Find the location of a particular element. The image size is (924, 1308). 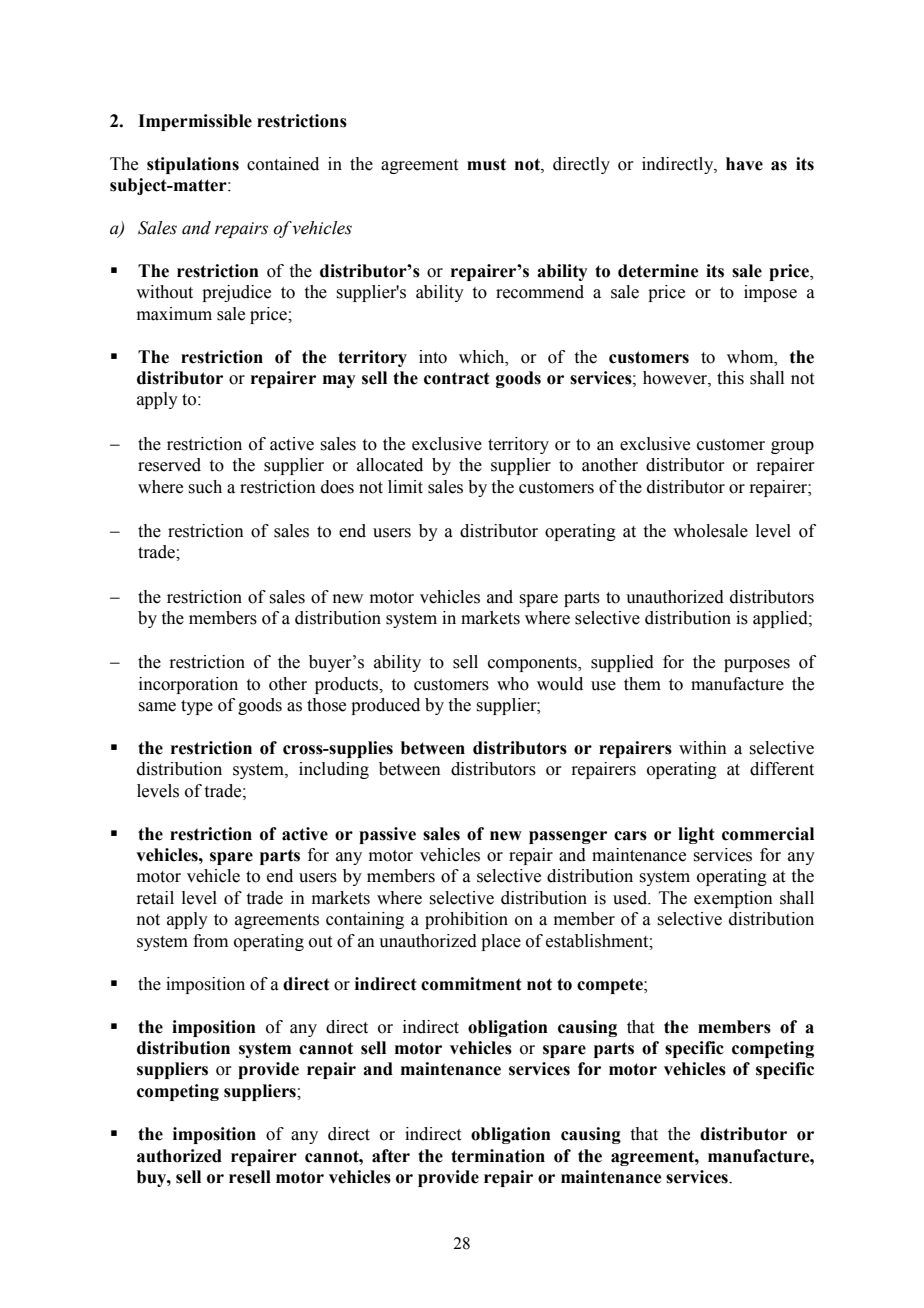

incorporation is located at coordinates (188, 685).
